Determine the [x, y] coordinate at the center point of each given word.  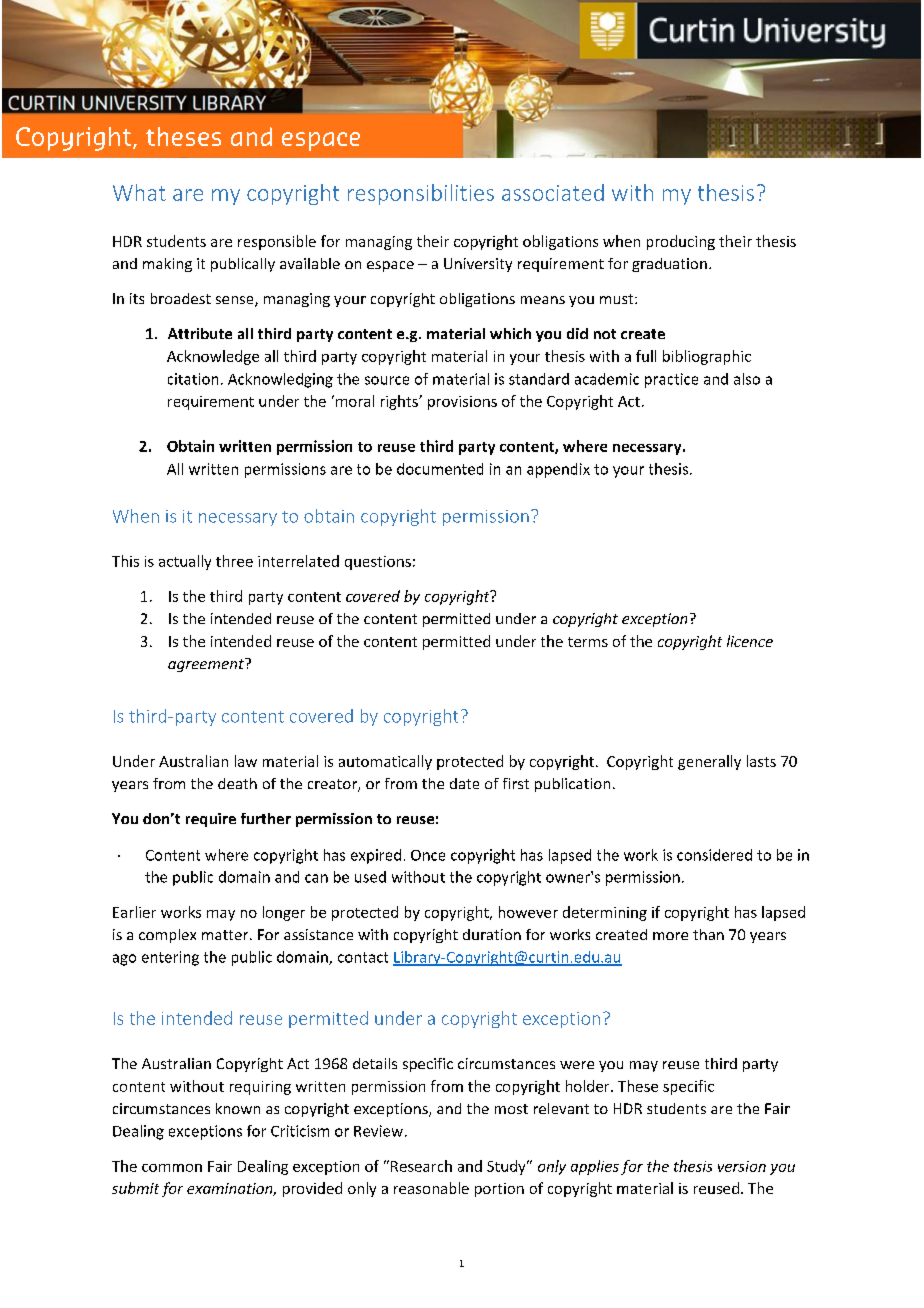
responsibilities [421, 194]
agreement [207, 665]
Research [421, 1166]
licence [750, 641]
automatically [385, 762]
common [172, 1168]
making [167, 265]
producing [681, 242]
